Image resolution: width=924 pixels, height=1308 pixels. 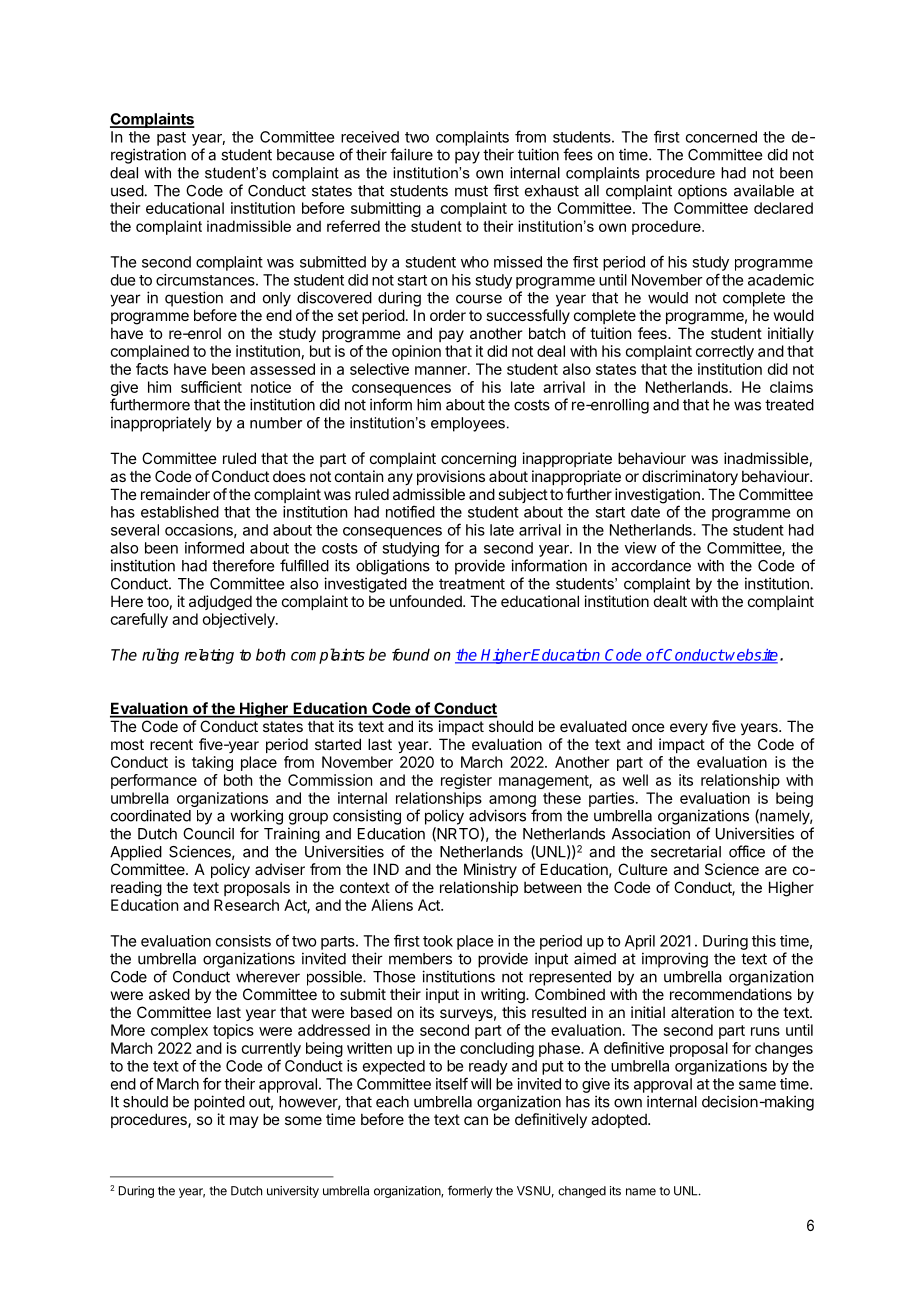 I want to click on adopted, so click(x=620, y=1121).
